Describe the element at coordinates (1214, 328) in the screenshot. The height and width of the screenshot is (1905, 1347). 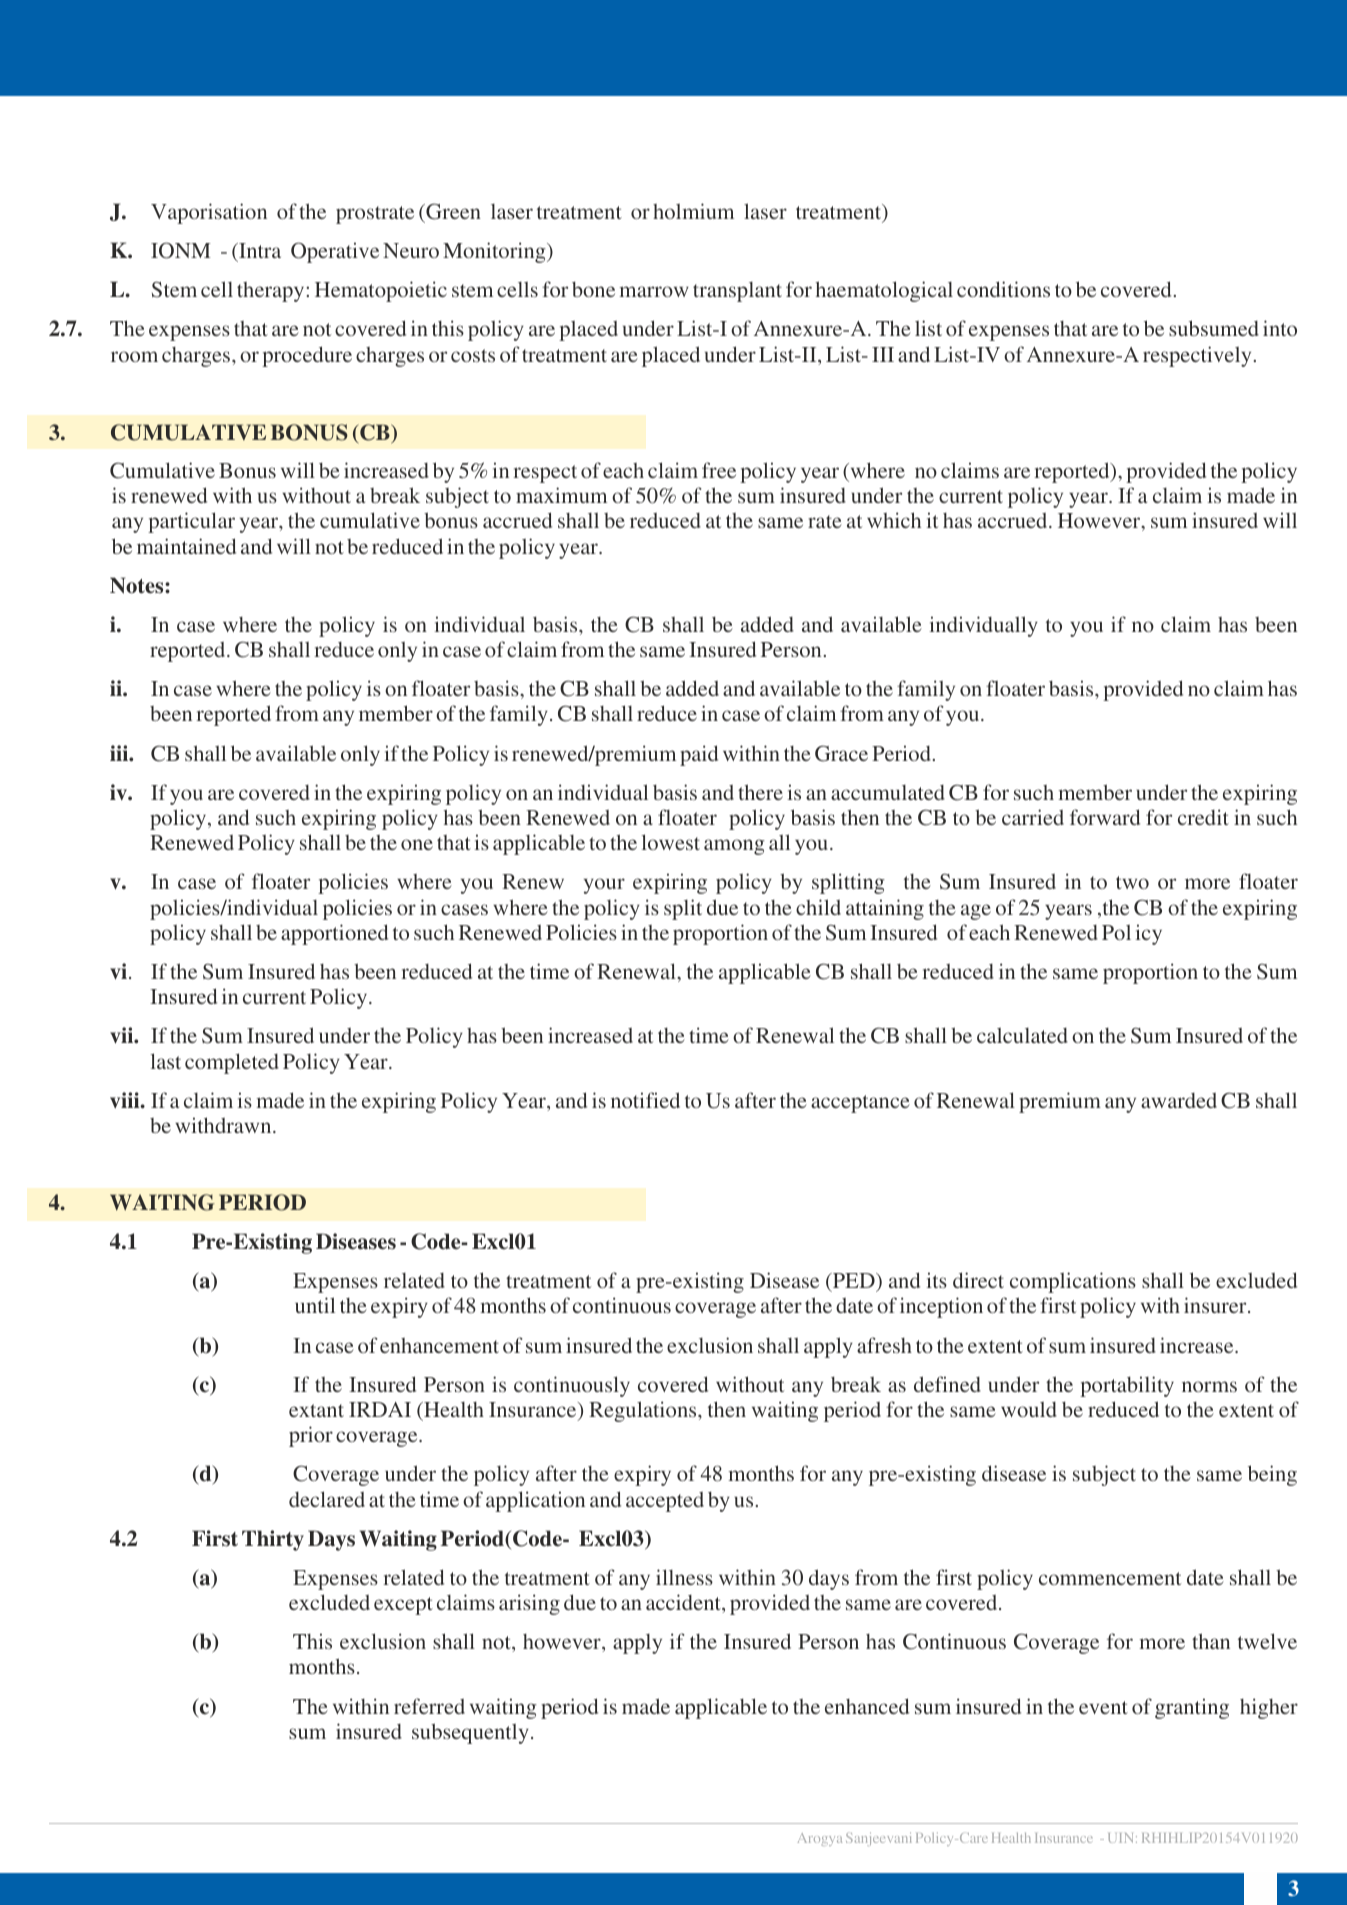
I see `subsumed` at that location.
